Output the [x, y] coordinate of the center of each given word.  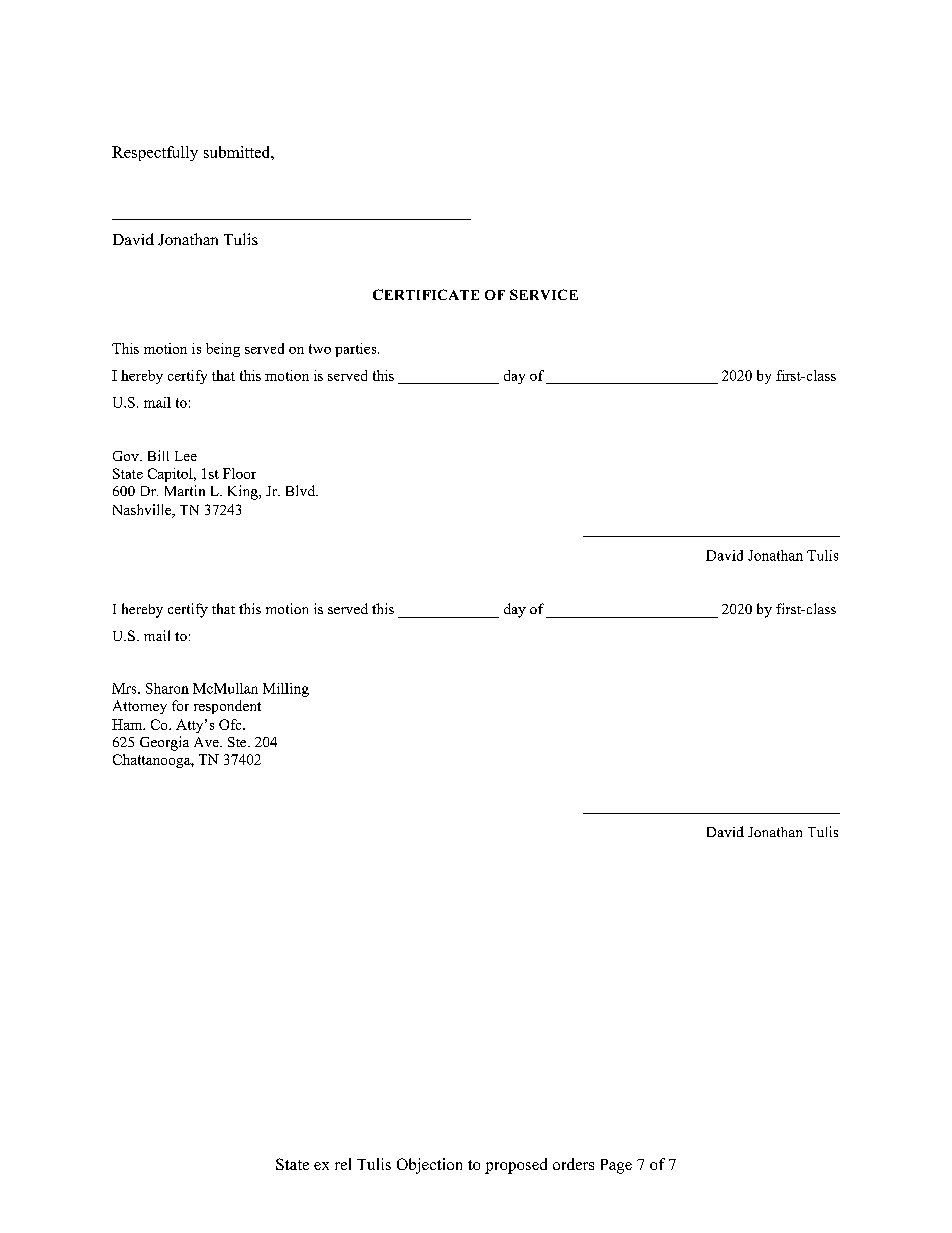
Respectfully [155, 153]
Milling [286, 690]
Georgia [164, 743]
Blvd [301, 490]
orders [573, 1164]
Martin [185, 490]
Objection [429, 1166]
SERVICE [544, 294]
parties [357, 350]
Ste [238, 742]
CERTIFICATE [426, 294]
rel [343, 1164]
